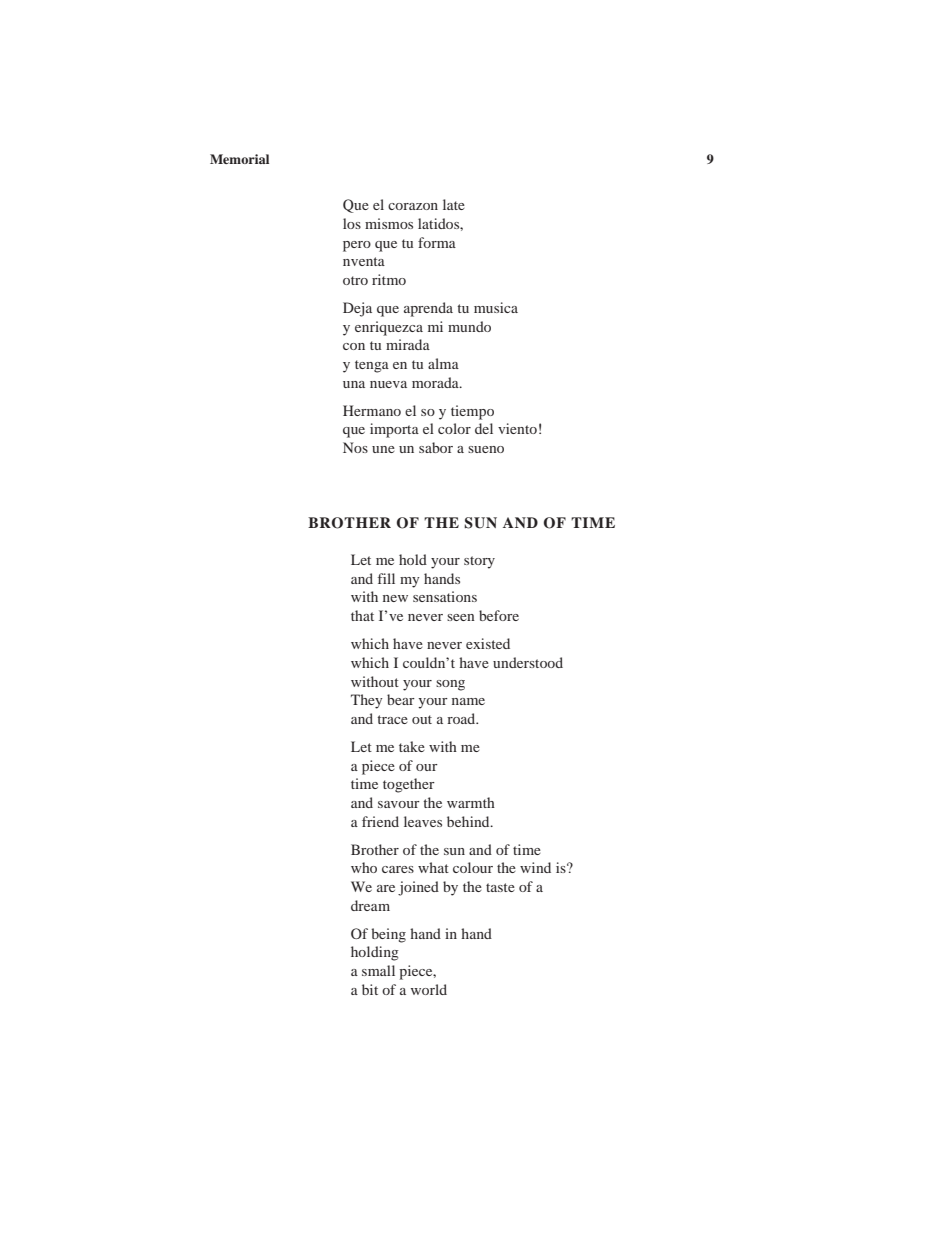 The image size is (952, 1233). Describe the element at coordinates (239, 159) in the page. I see `Memorial` at that location.
